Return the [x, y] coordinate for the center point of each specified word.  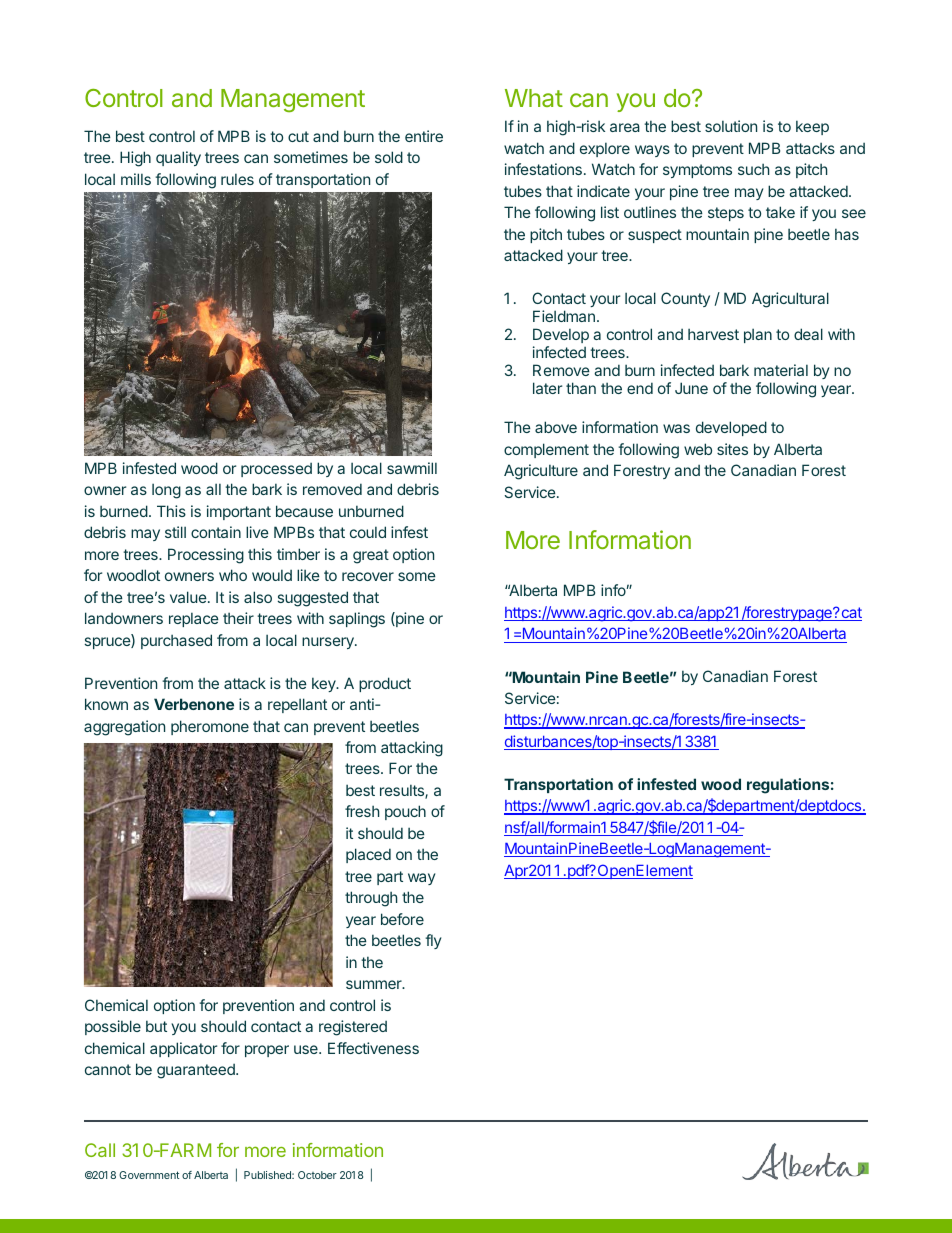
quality [178, 158]
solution [731, 126]
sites [732, 449]
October [317, 1175]
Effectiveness [373, 1048]
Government [149, 1175]
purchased [176, 641]
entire [424, 136]
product [385, 684]
